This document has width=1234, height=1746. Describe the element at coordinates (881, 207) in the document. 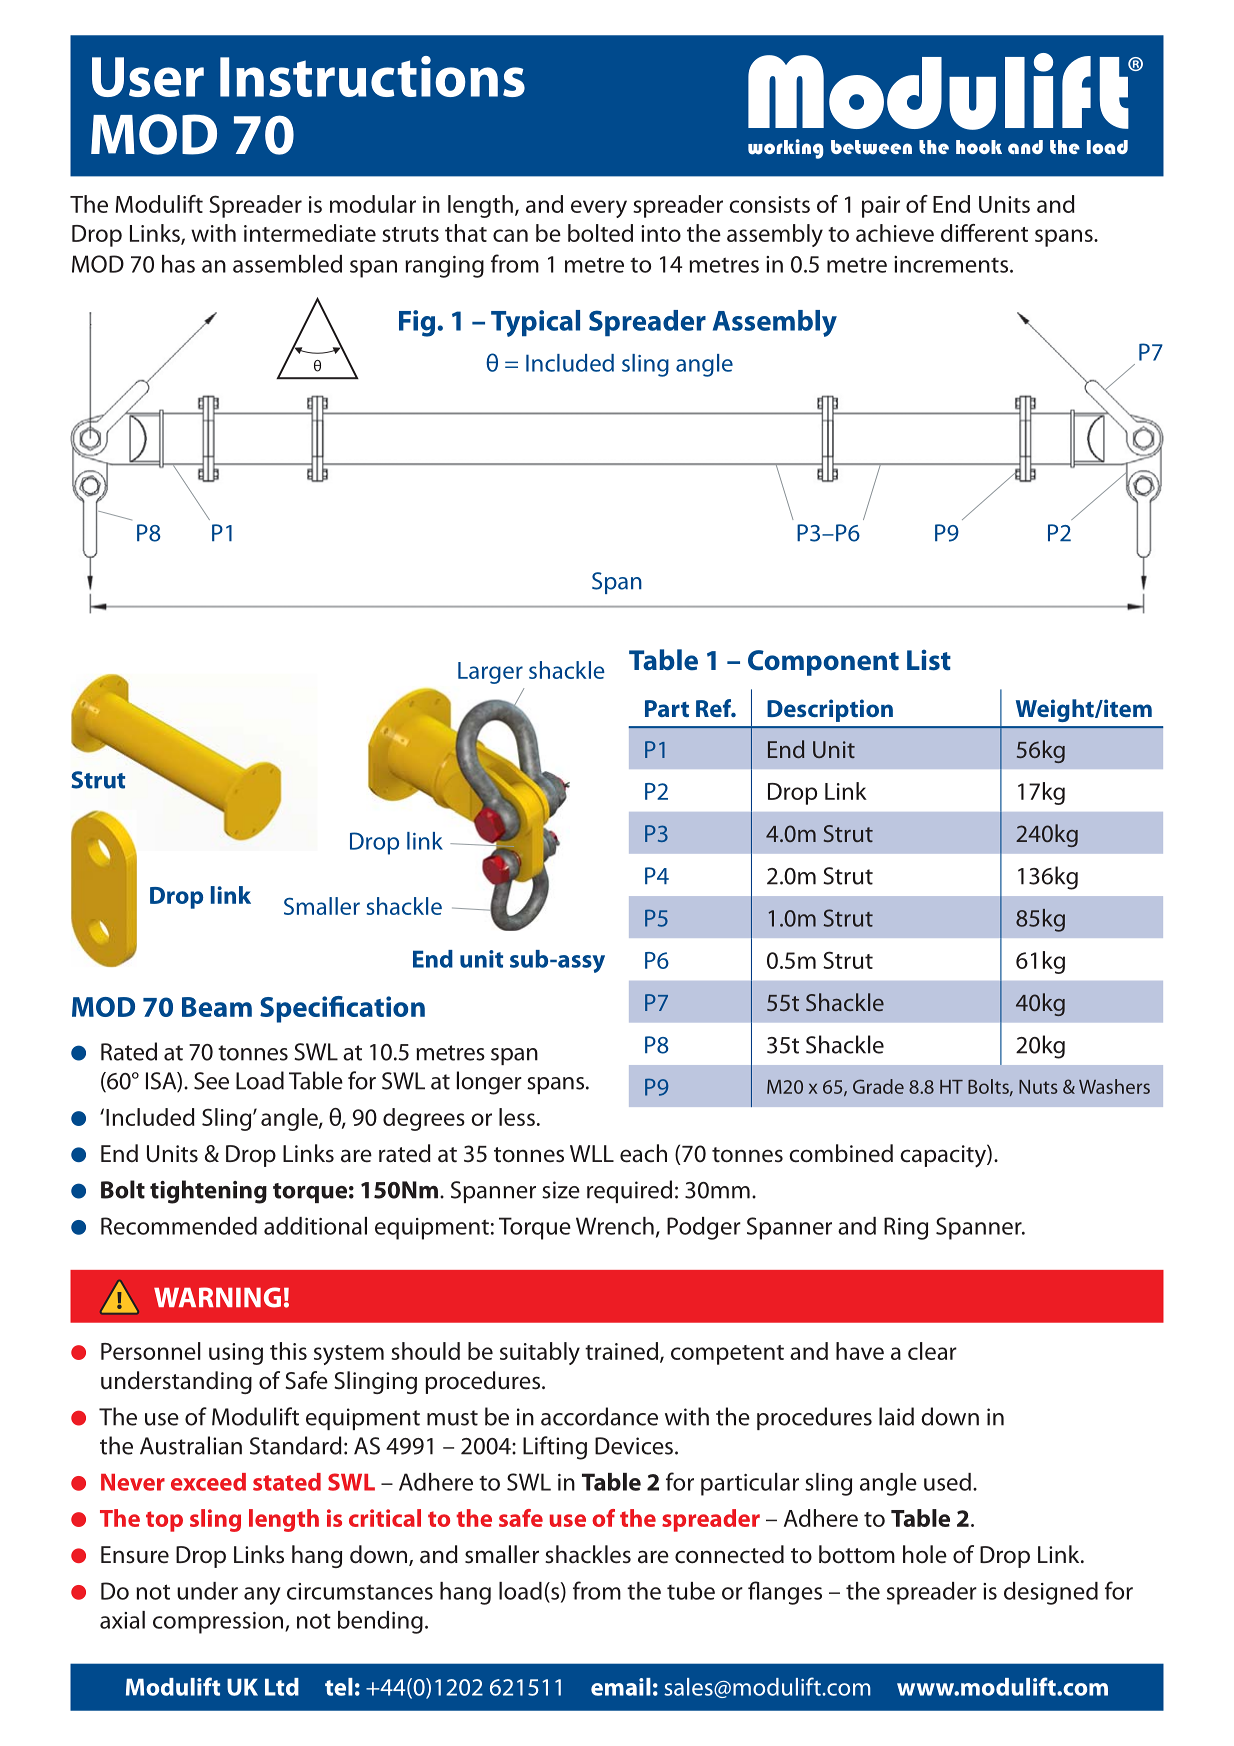

I see `pair` at that location.
